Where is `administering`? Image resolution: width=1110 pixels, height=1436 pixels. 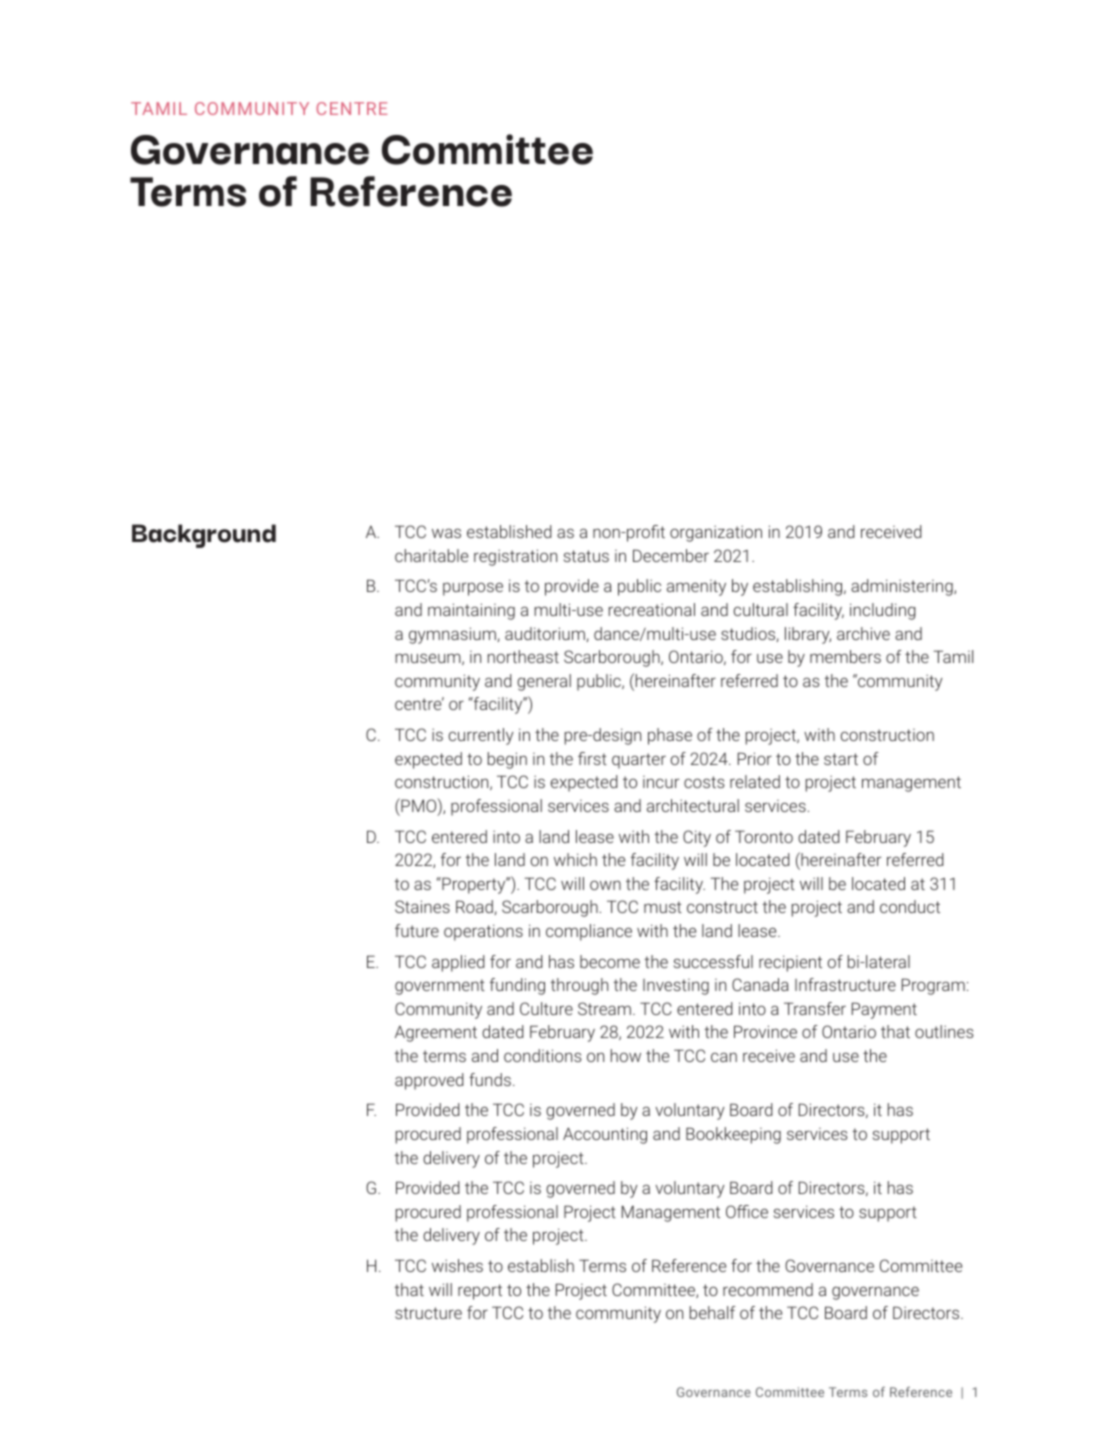
administering is located at coordinates (903, 587).
